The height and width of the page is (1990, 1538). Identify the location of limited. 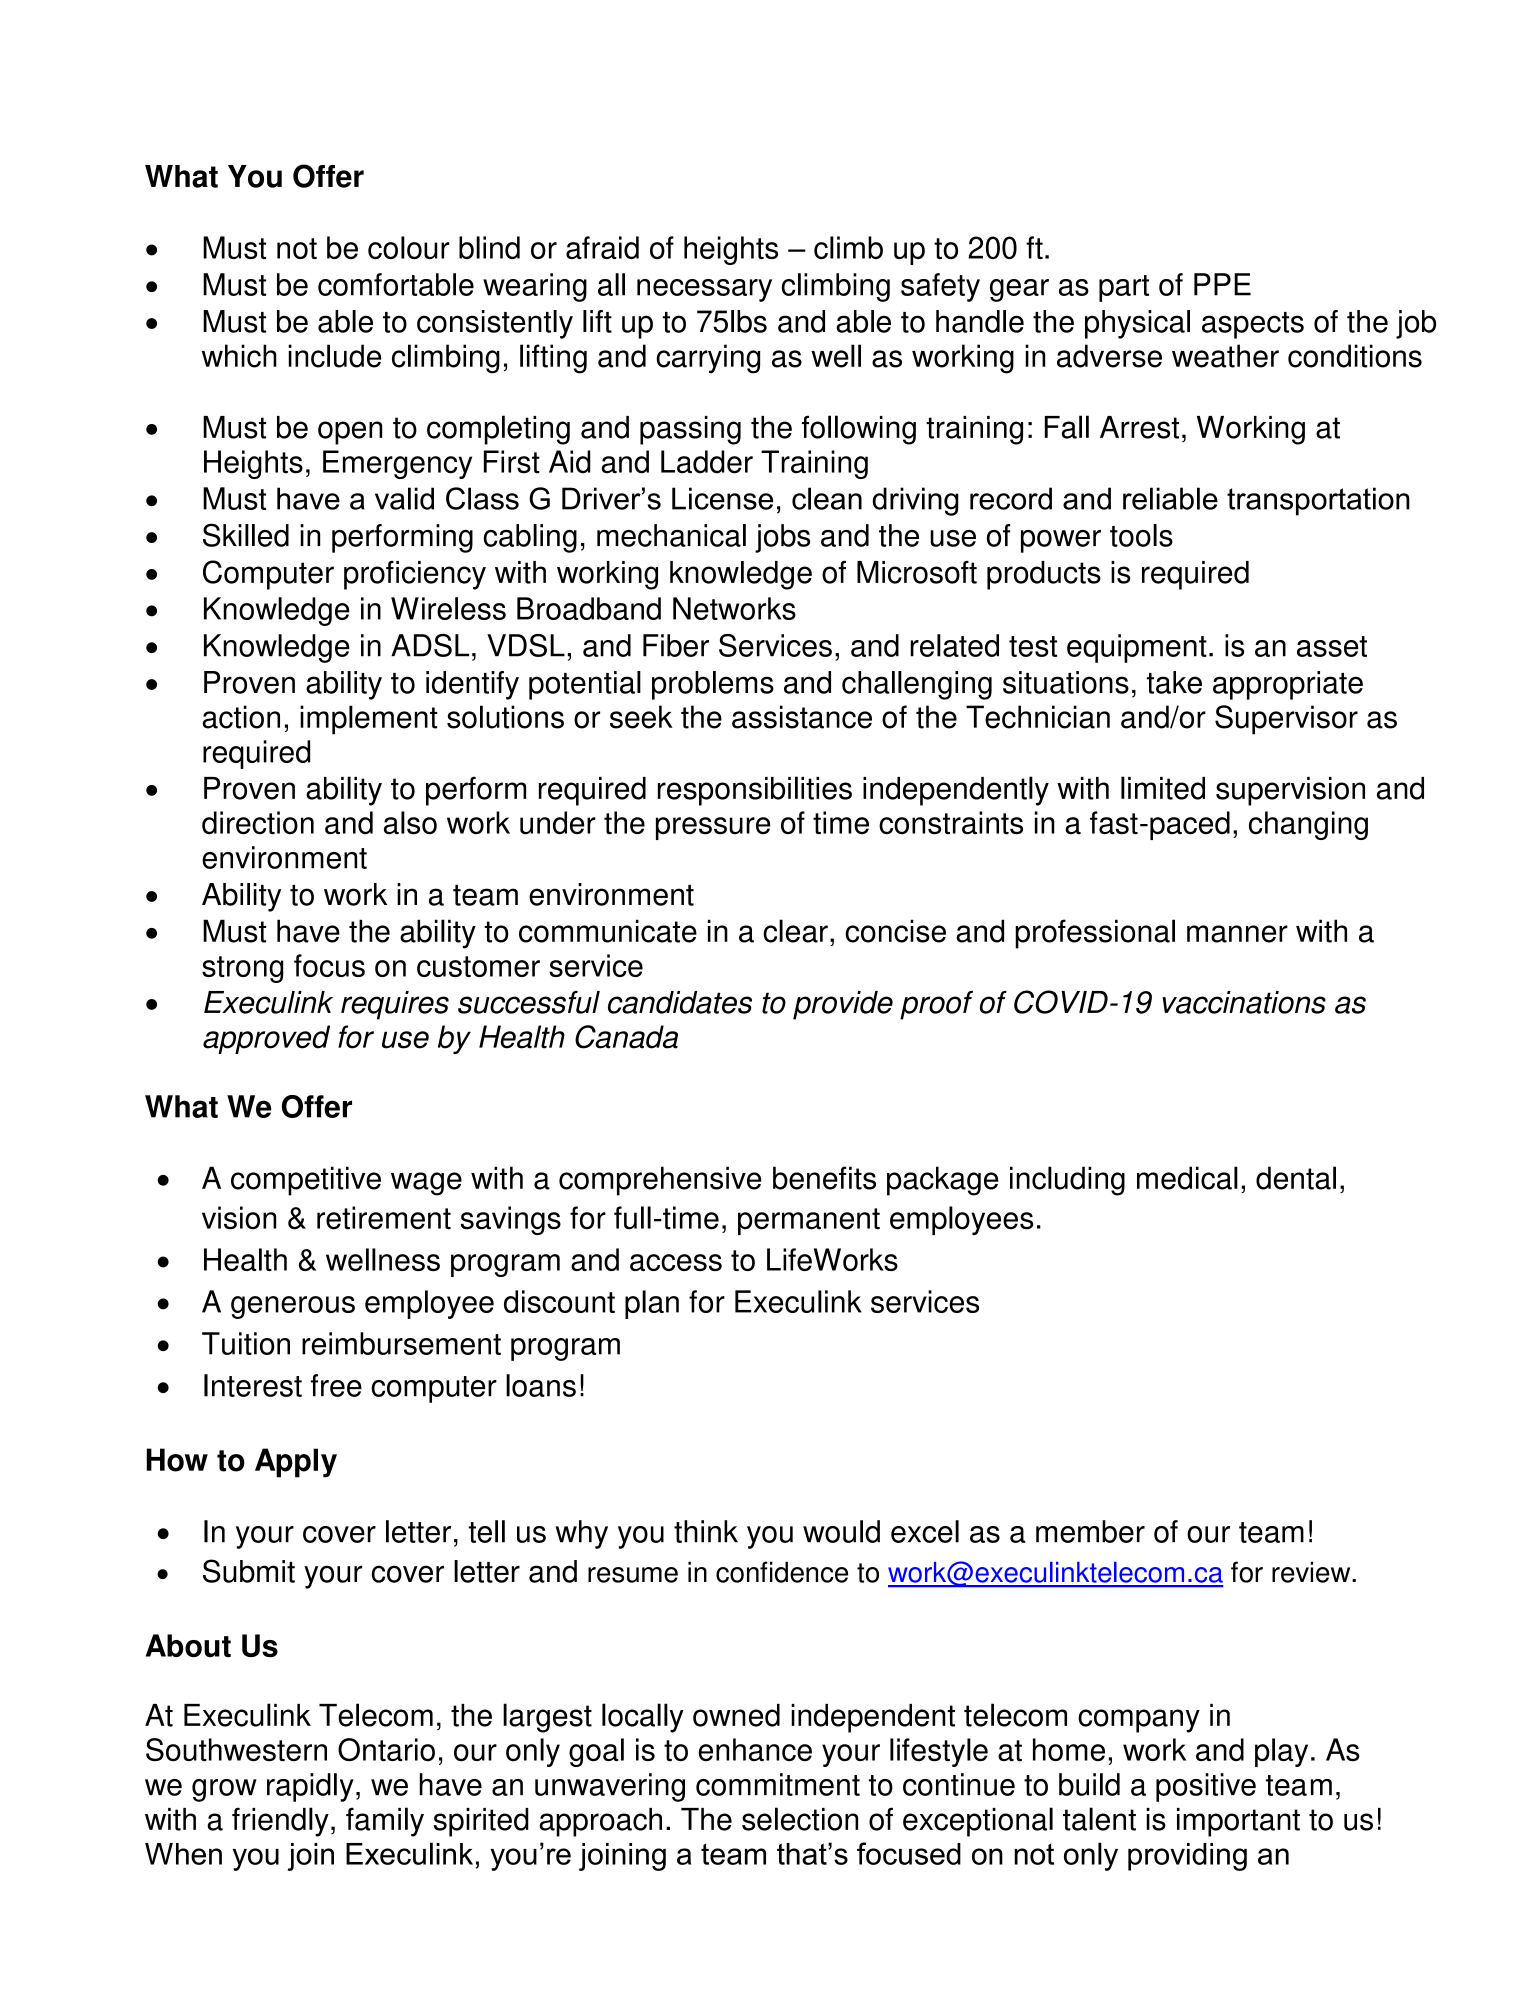
(1163, 788).
